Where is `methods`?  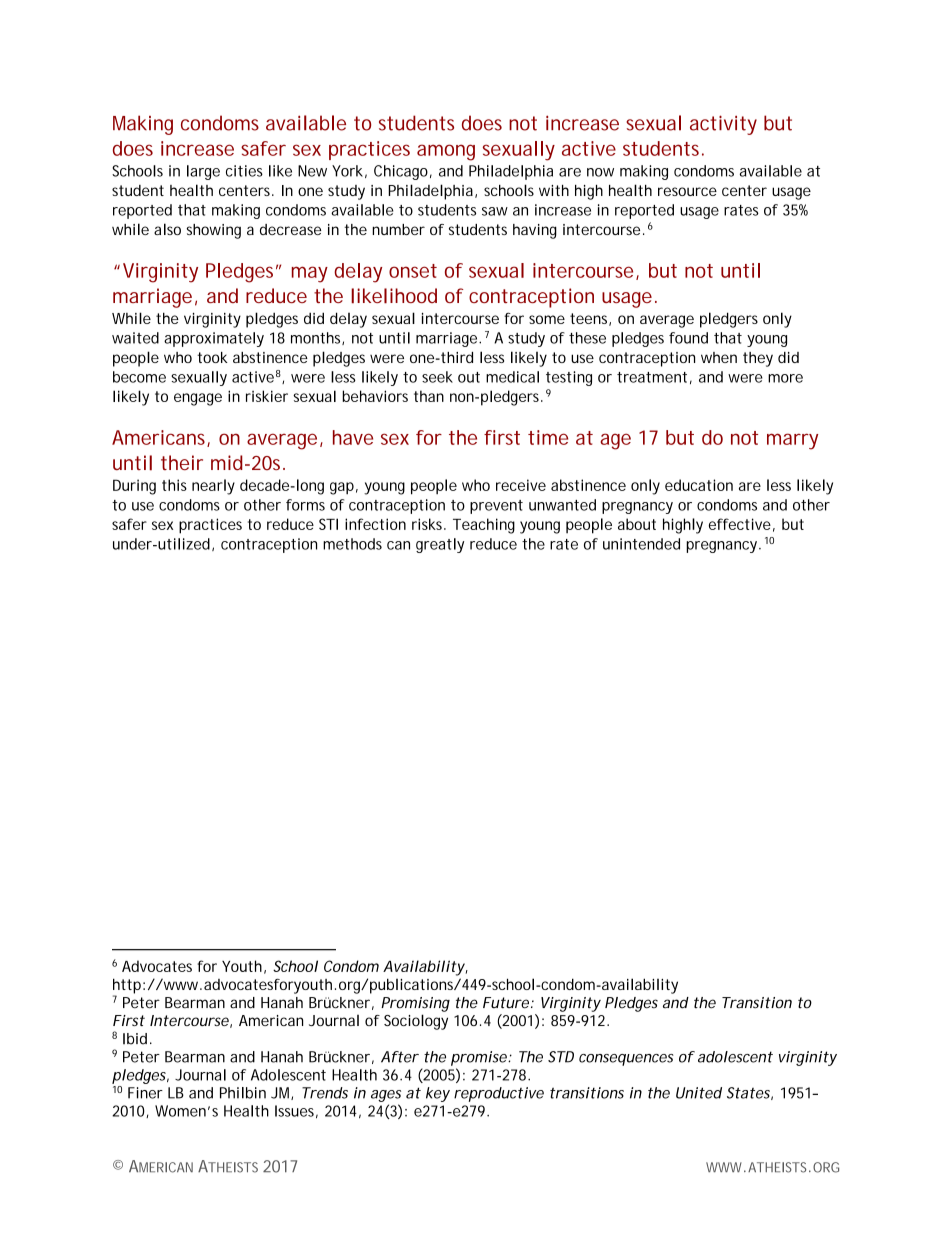
methods is located at coordinates (352, 544).
